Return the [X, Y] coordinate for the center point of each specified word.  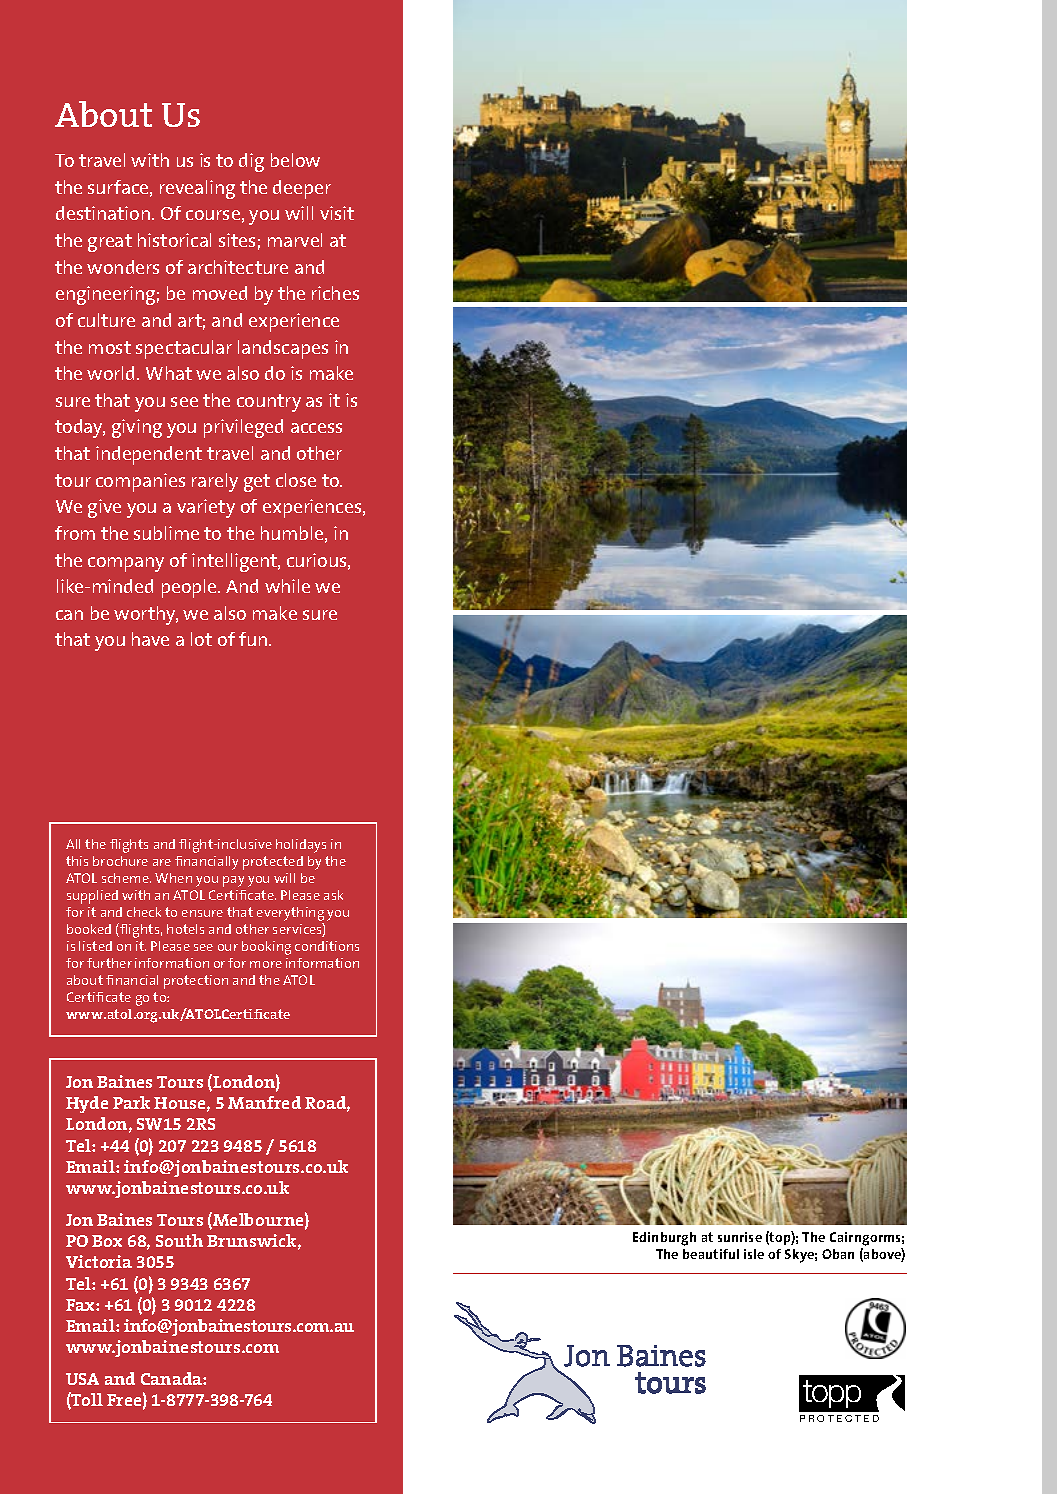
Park [131, 1102]
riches [335, 293]
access [316, 428]
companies [140, 482]
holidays [301, 846]
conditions [327, 946]
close [296, 480]
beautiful [711, 1254]
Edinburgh [664, 1239]
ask [333, 895]
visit [337, 213]
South [179, 1240]
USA [82, 1379]
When [173, 878]
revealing [197, 189]
